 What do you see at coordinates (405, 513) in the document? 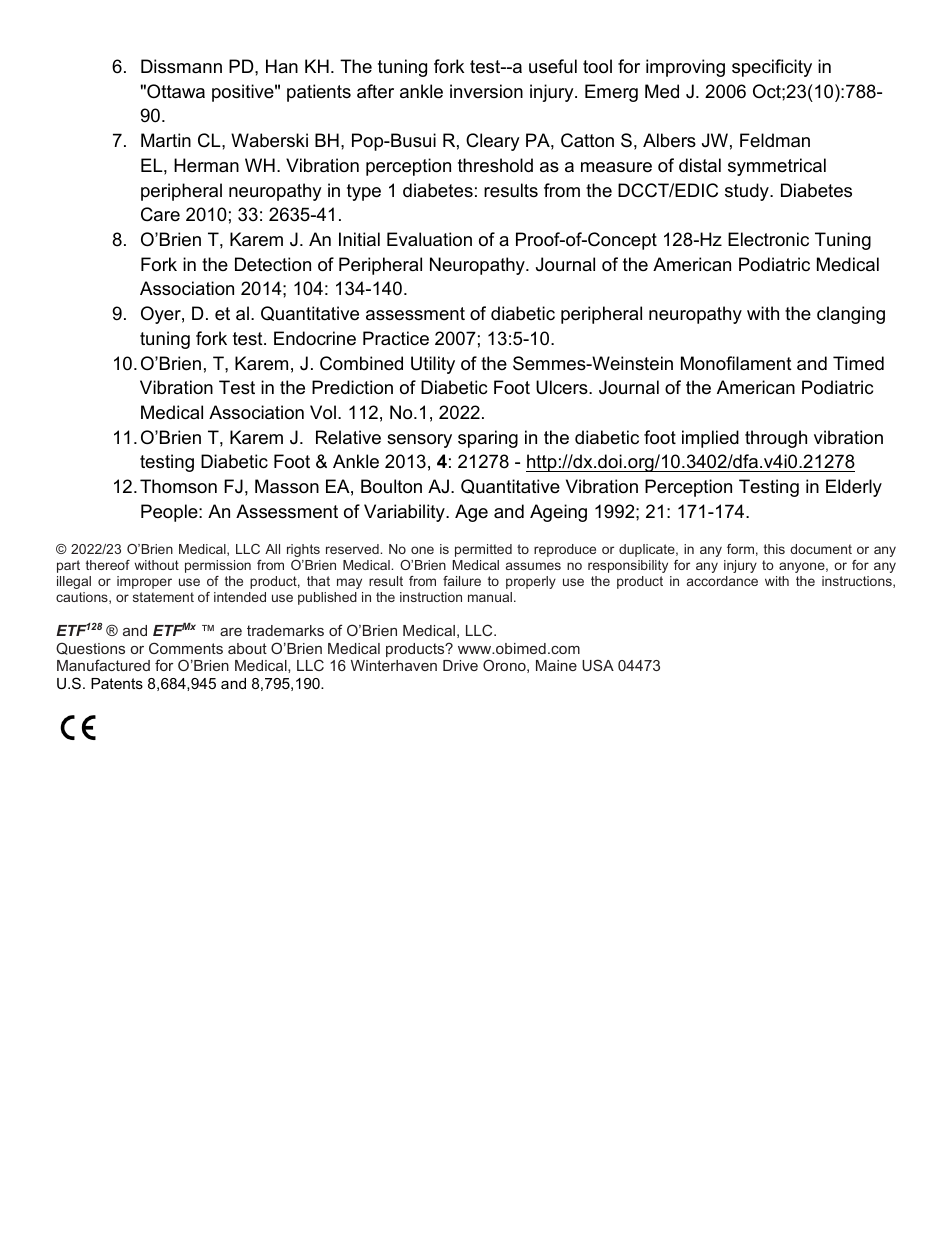
I see `Variability` at bounding box center [405, 513].
